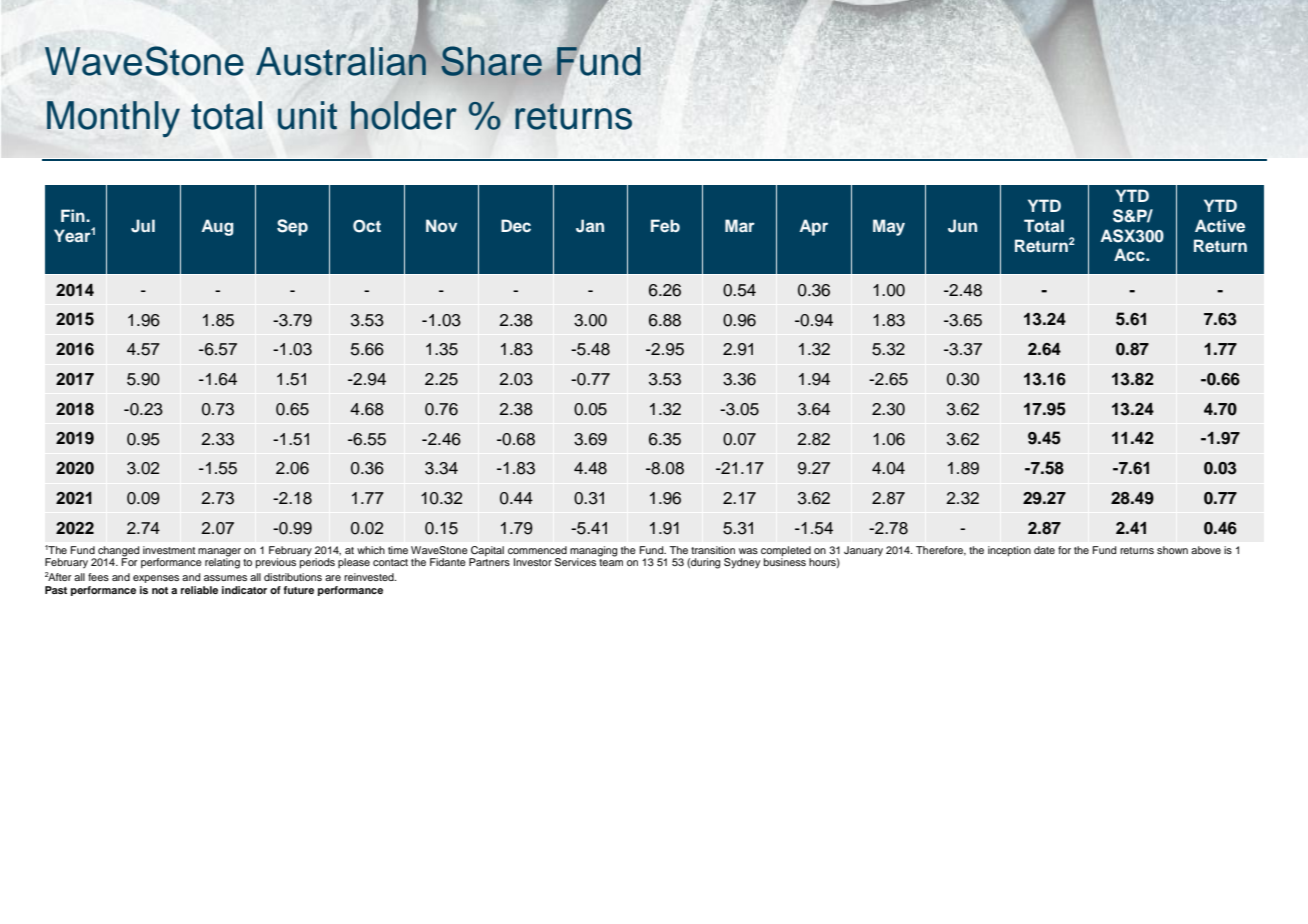 The width and height of the screenshot is (1308, 924). I want to click on transition, so click(713, 550).
